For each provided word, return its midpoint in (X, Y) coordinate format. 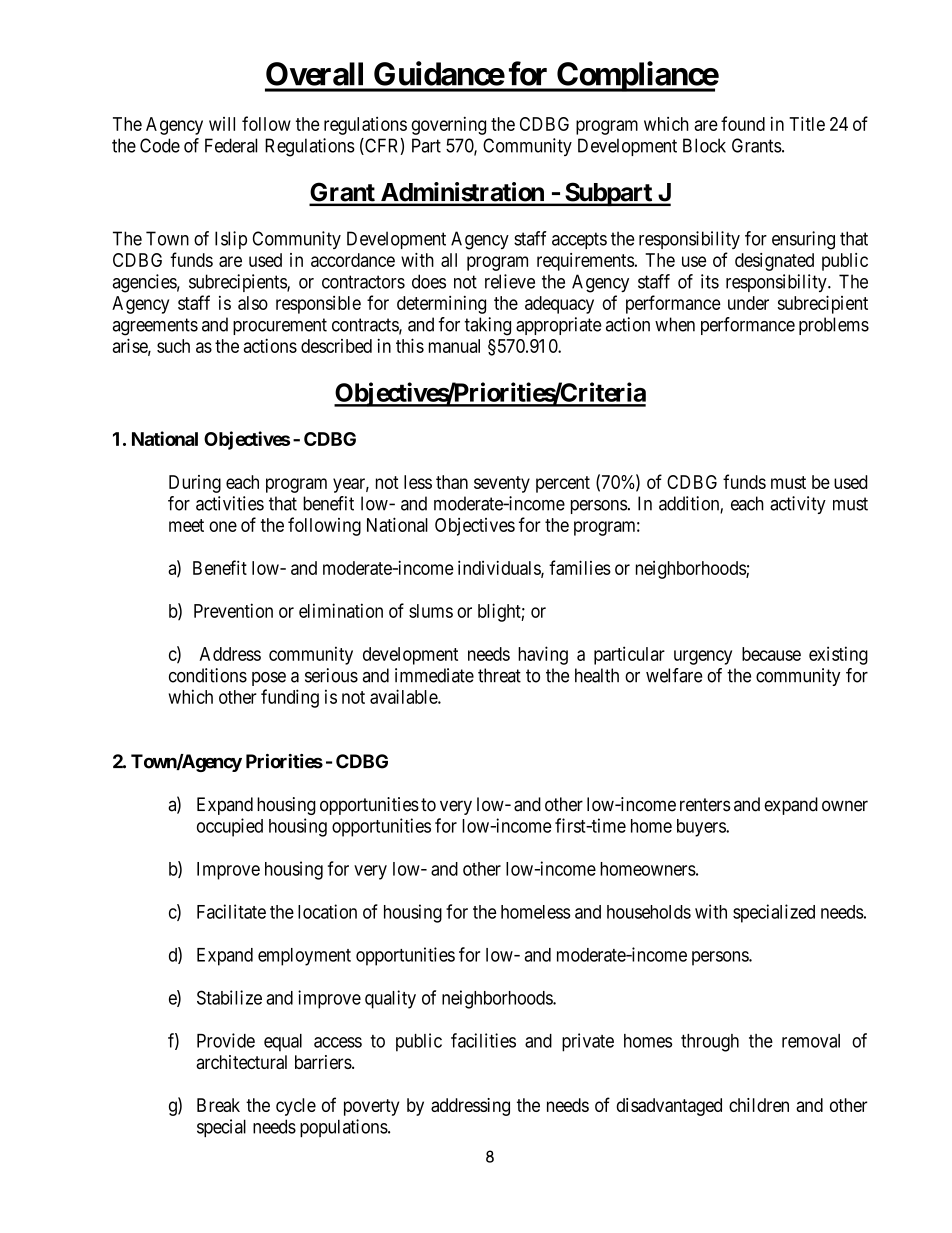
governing (448, 126)
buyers (702, 828)
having (543, 655)
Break (218, 1105)
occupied (230, 827)
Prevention (233, 610)
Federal (231, 145)
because (771, 654)
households (649, 912)
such (173, 346)
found (743, 123)
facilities (483, 1040)
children (759, 1105)
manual (454, 346)
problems (834, 326)
